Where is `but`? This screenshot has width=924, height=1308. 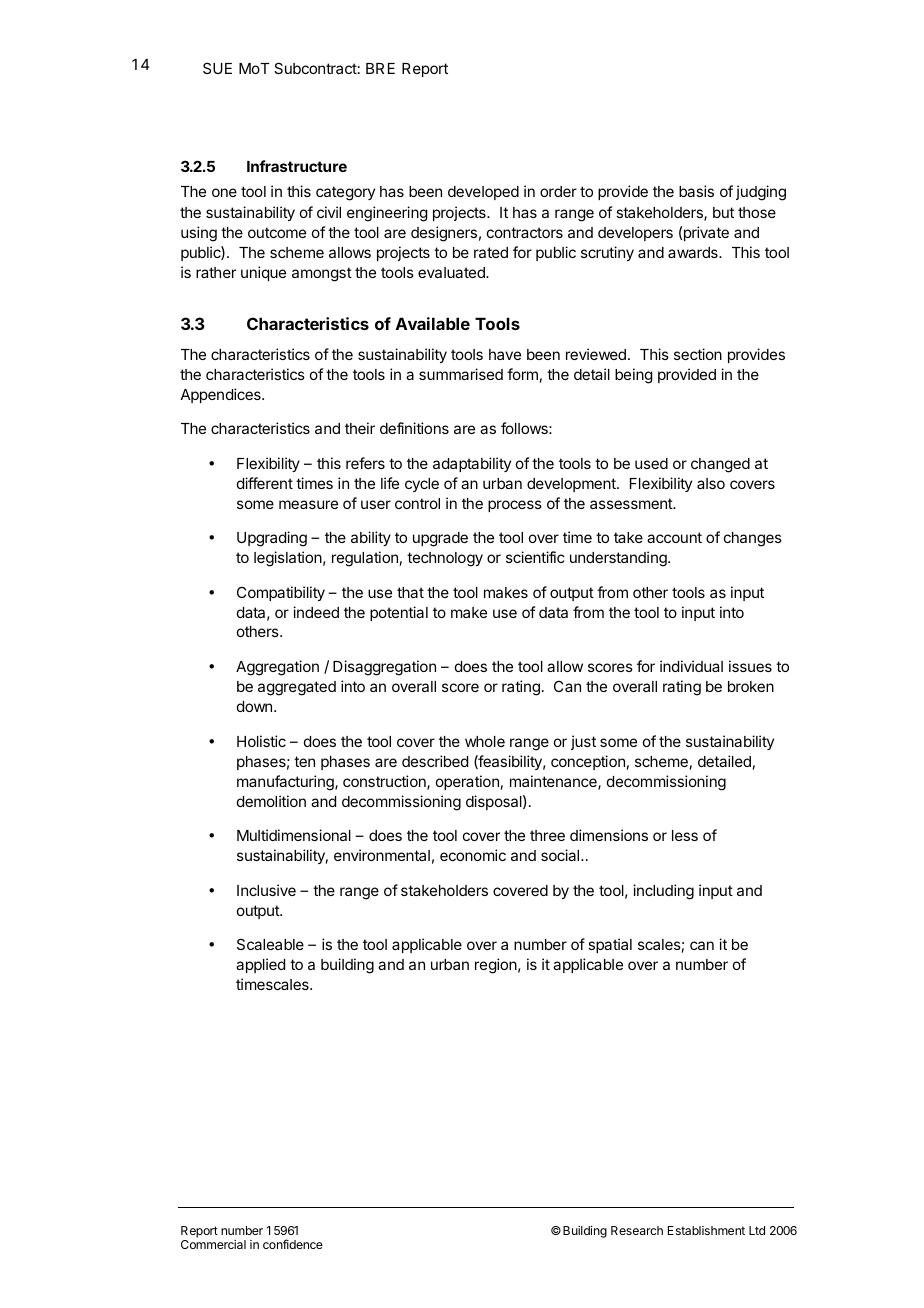
but is located at coordinates (723, 212).
